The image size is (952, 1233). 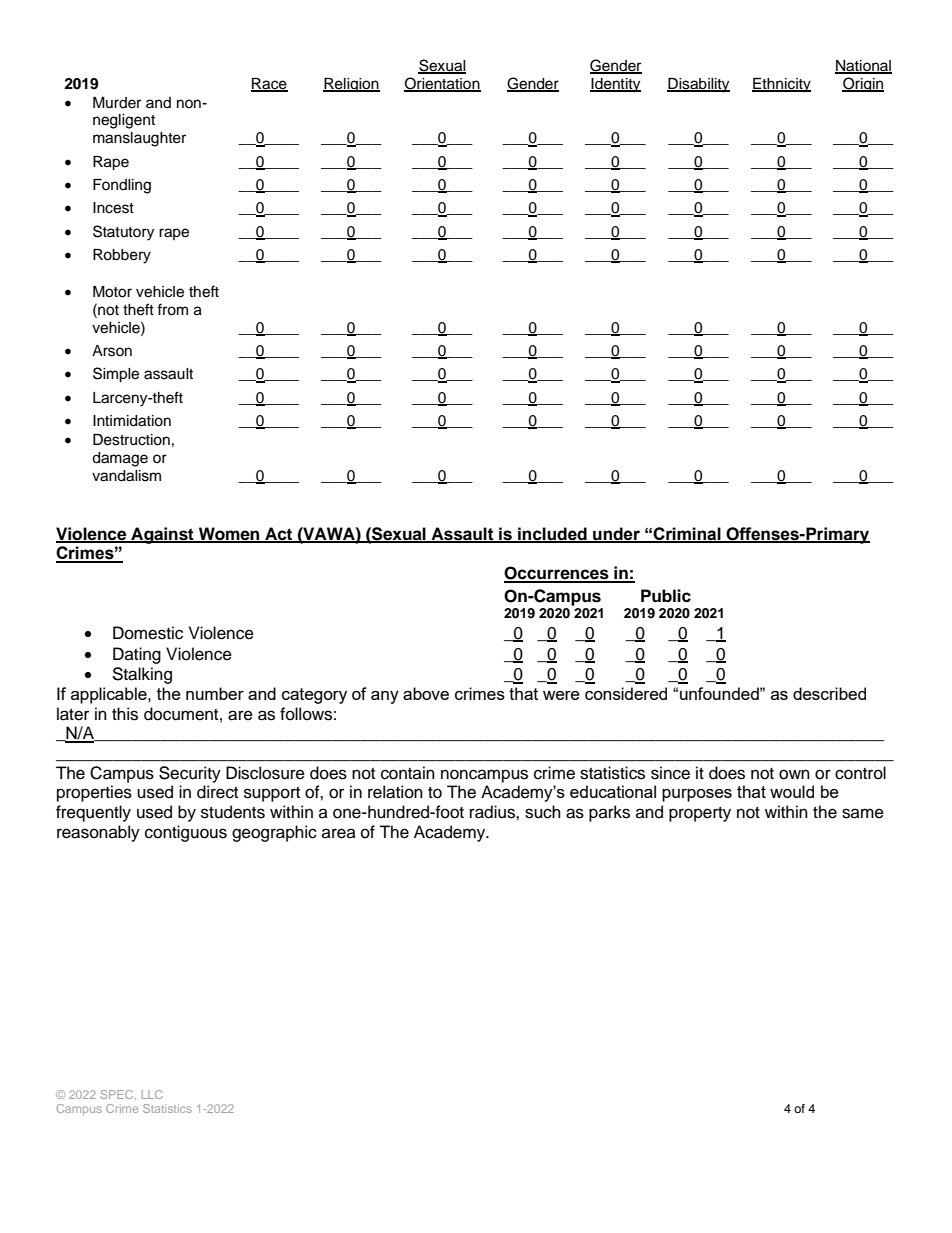 I want to click on Against, so click(x=162, y=535).
